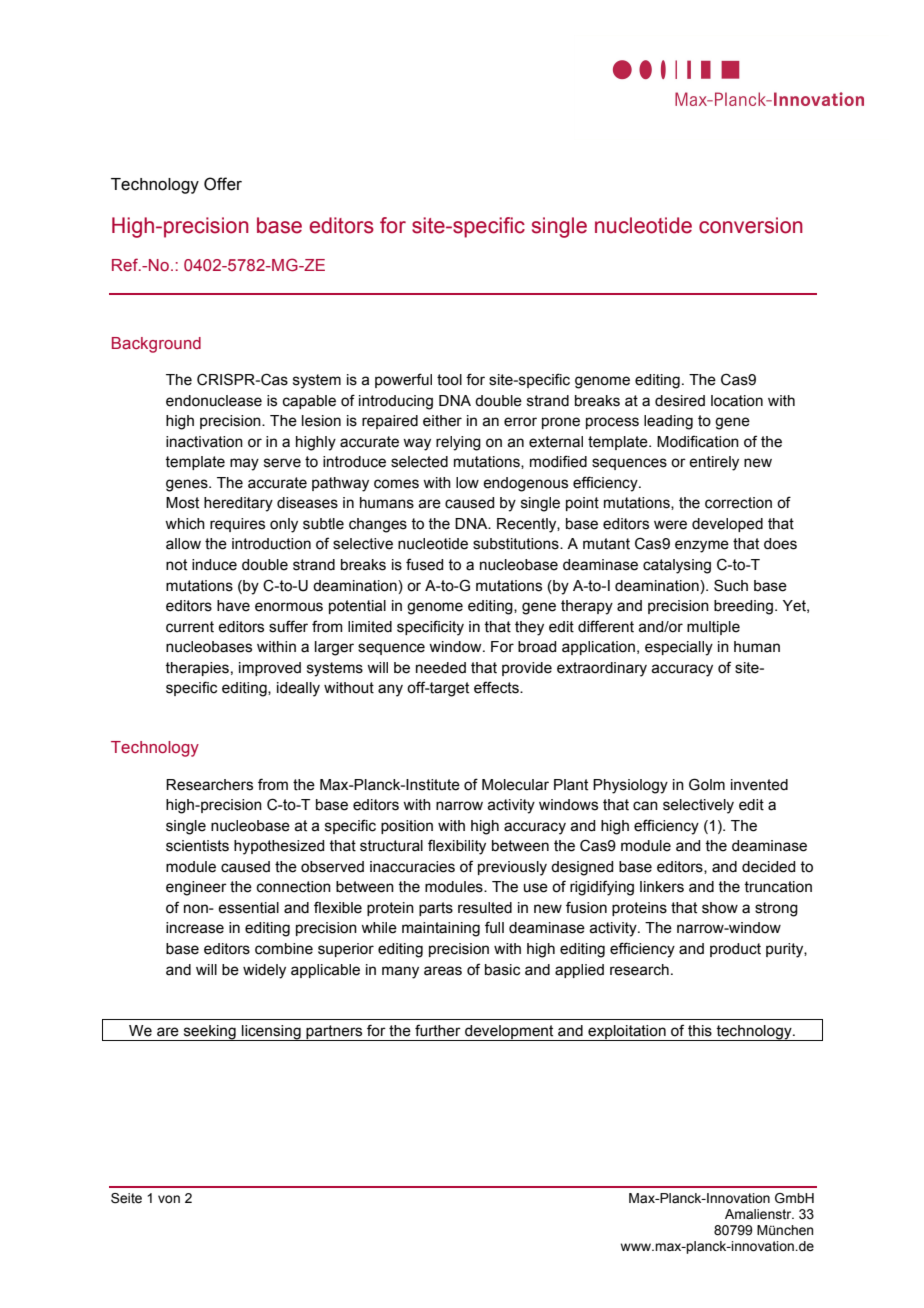 The image size is (924, 1308). Describe the element at coordinates (449, 380) in the document. I see `tool` at that location.
